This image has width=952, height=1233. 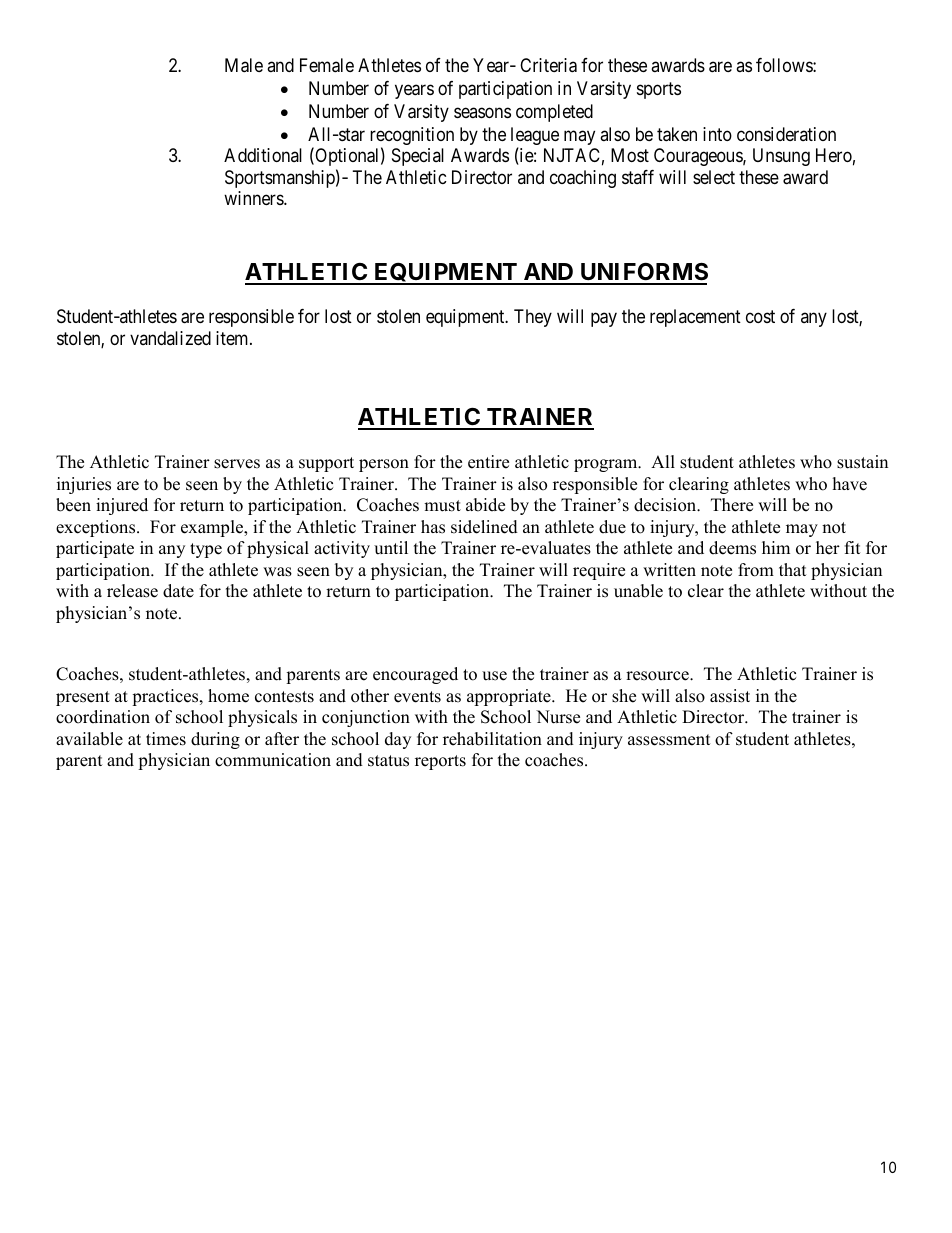 I want to click on replacement, so click(x=695, y=318).
